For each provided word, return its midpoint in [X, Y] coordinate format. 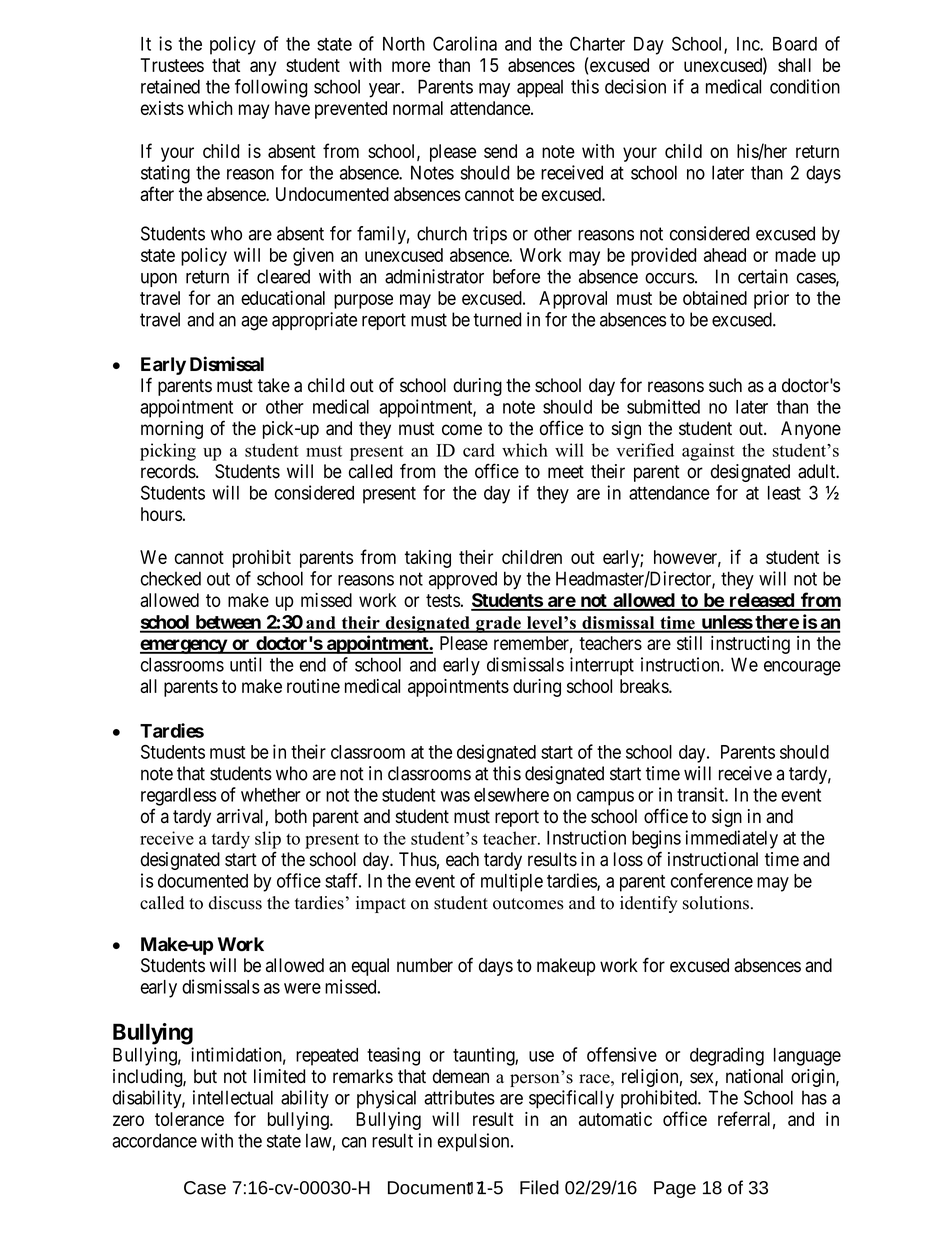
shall [794, 65]
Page [675, 1189]
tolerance [189, 1119]
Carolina [465, 43]
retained [170, 86]
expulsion [475, 1142]
